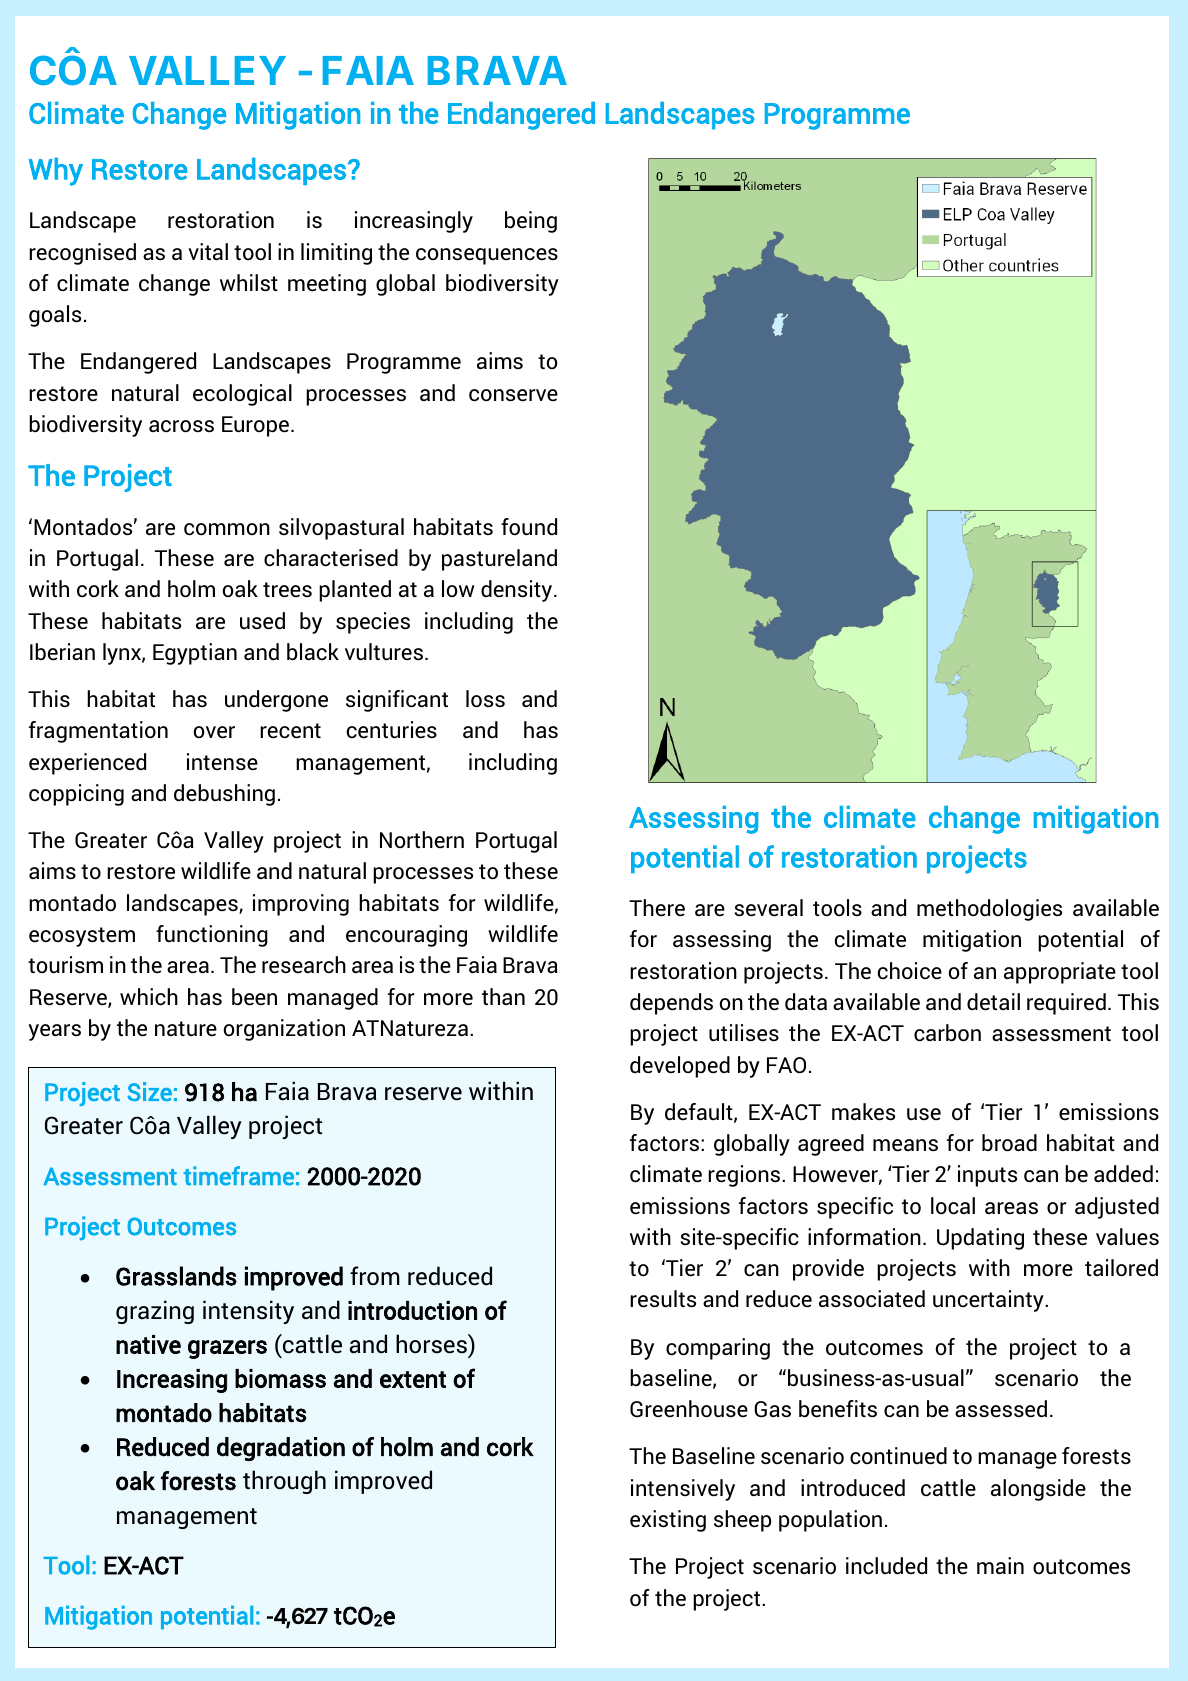  What do you see at coordinates (212, 936) in the document?
I see `functioning` at bounding box center [212, 936].
